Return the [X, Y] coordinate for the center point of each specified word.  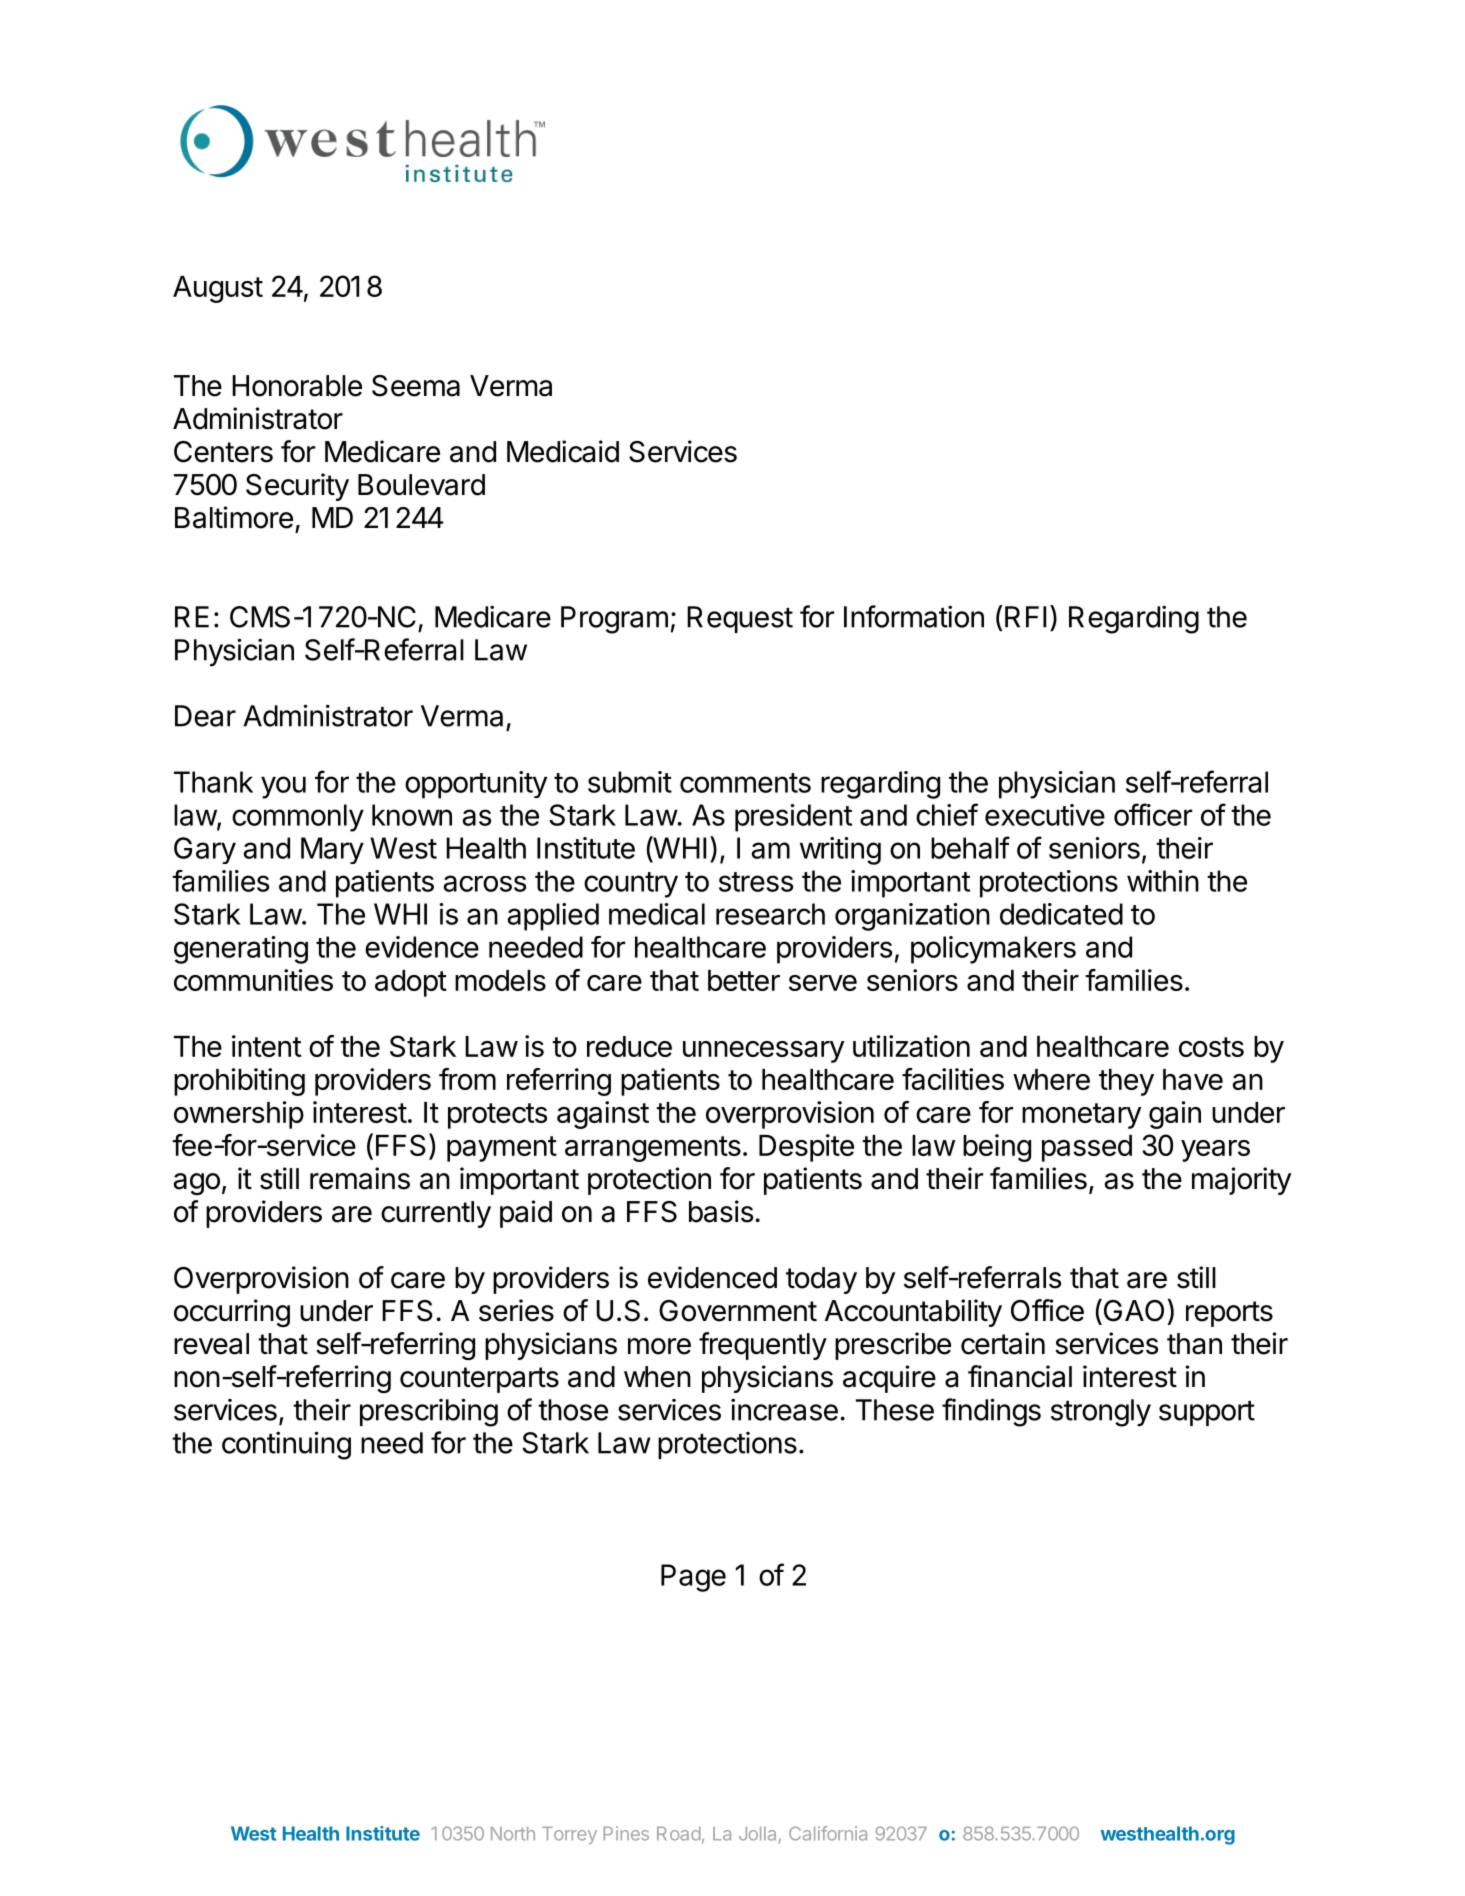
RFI [1025, 617]
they [1126, 1082]
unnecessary [764, 1052]
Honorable [297, 386]
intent [266, 1046]
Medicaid [563, 451]
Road [679, 1834]
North [513, 1834]
